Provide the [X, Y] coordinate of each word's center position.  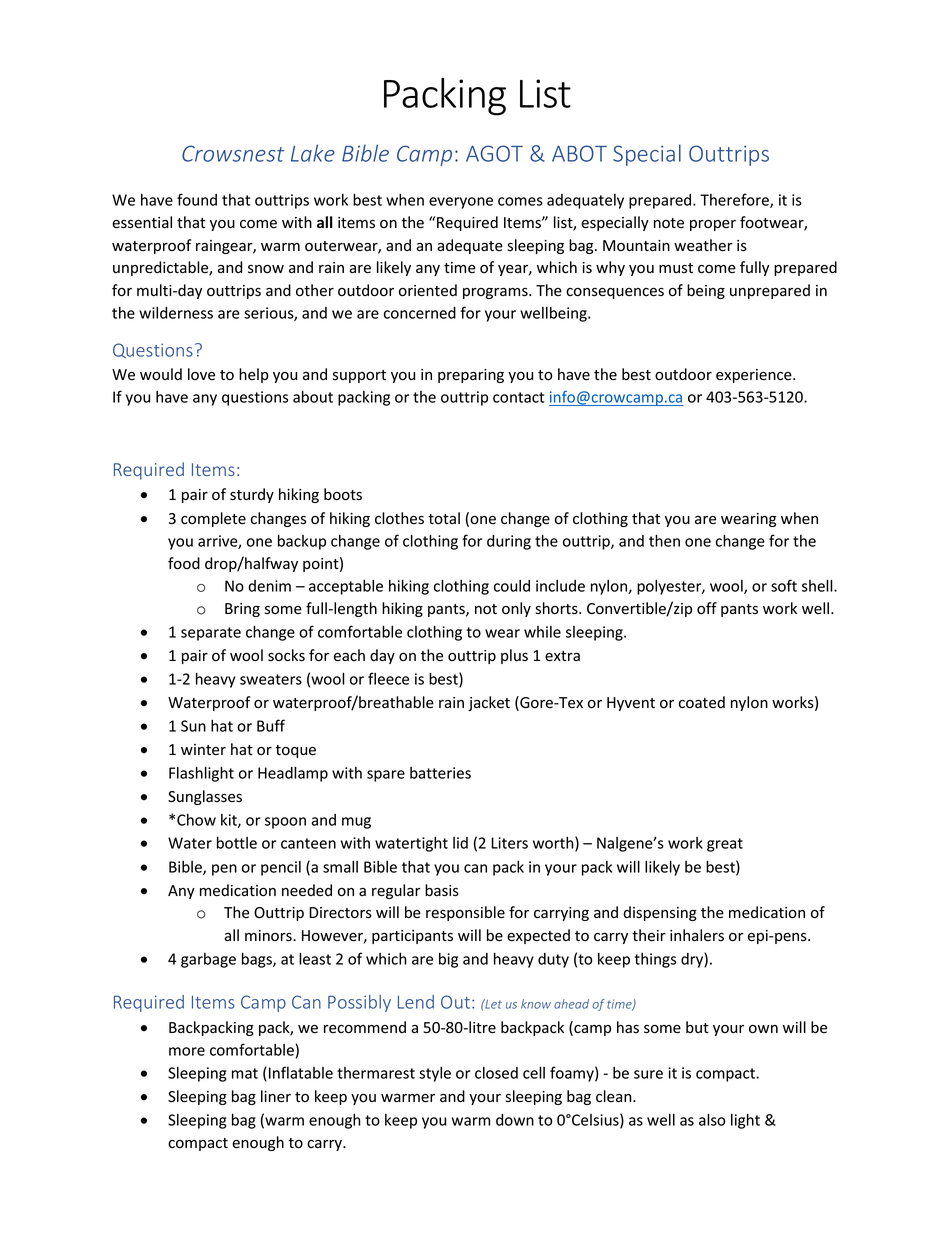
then [664, 540]
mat [245, 1073]
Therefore [735, 200]
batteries [440, 773]
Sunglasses [205, 797]
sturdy [252, 495]
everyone [461, 203]
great [725, 845]
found [197, 199]
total [444, 518]
